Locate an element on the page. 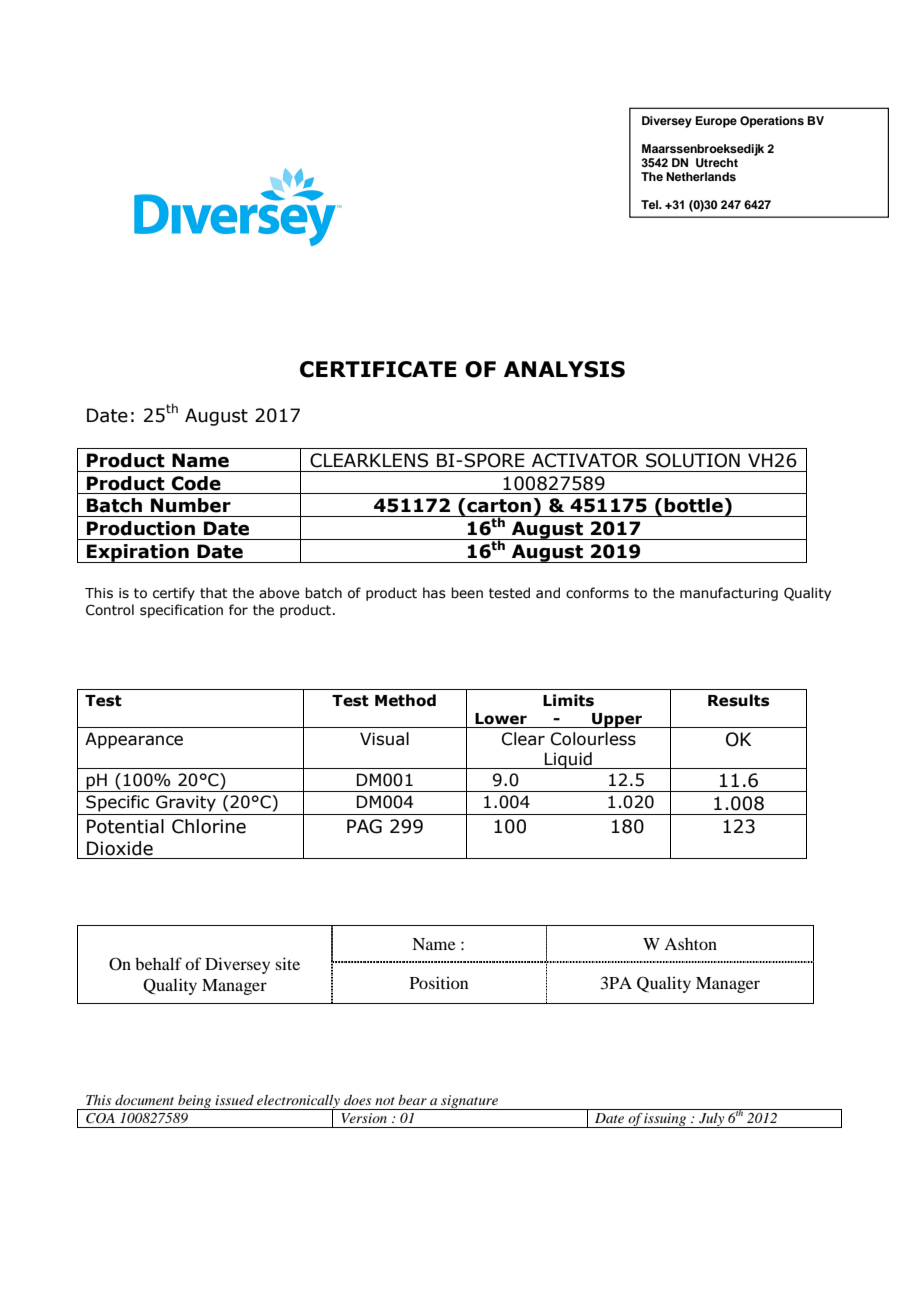 The width and height of the document is (924, 1308). being is located at coordinates (195, 1102).
